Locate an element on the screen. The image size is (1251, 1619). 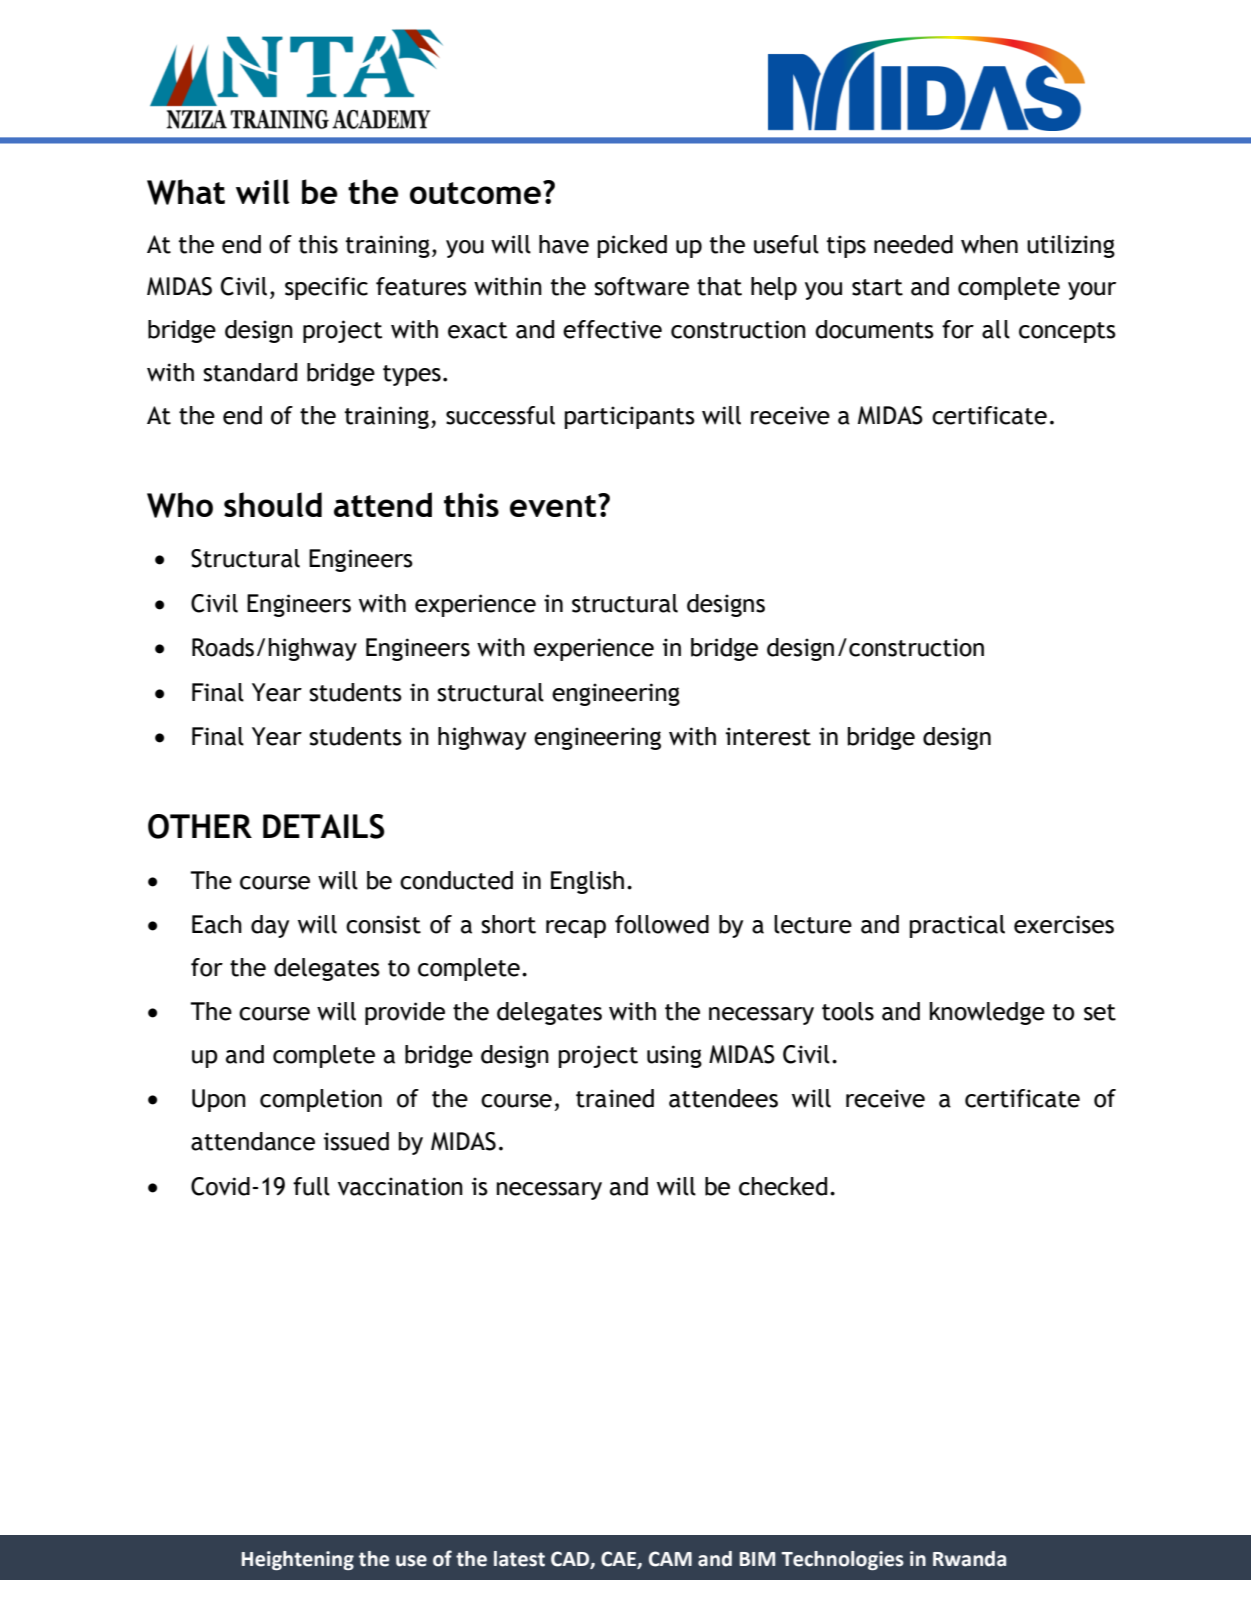
CAE is located at coordinates (618, 1559).
